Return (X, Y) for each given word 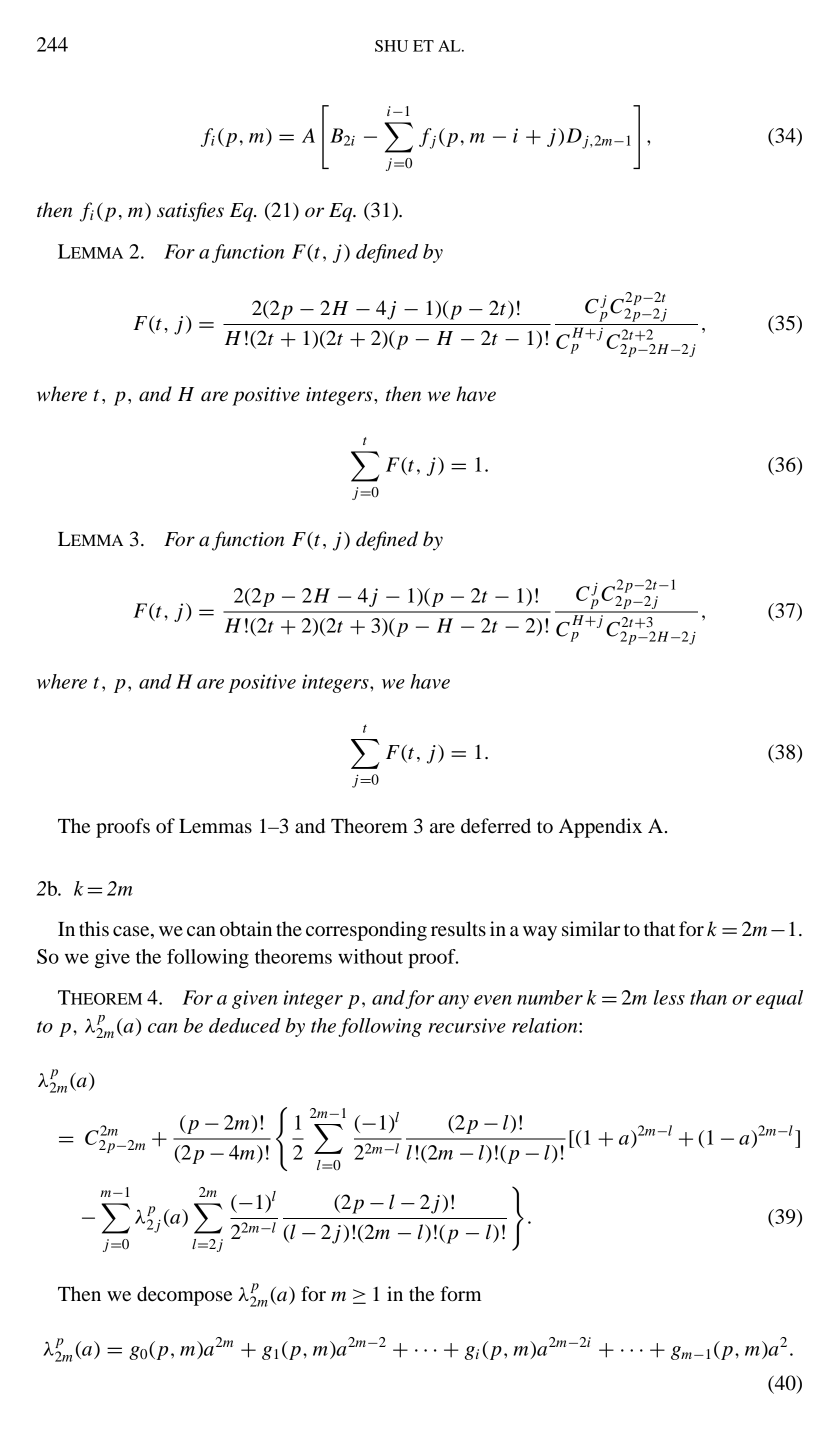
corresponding (366, 931)
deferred (496, 826)
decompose (184, 1296)
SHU (391, 46)
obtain (246, 929)
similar (591, 928)
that (659, 929)
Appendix (600, 828)
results (458, 929)
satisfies (190, 212)
